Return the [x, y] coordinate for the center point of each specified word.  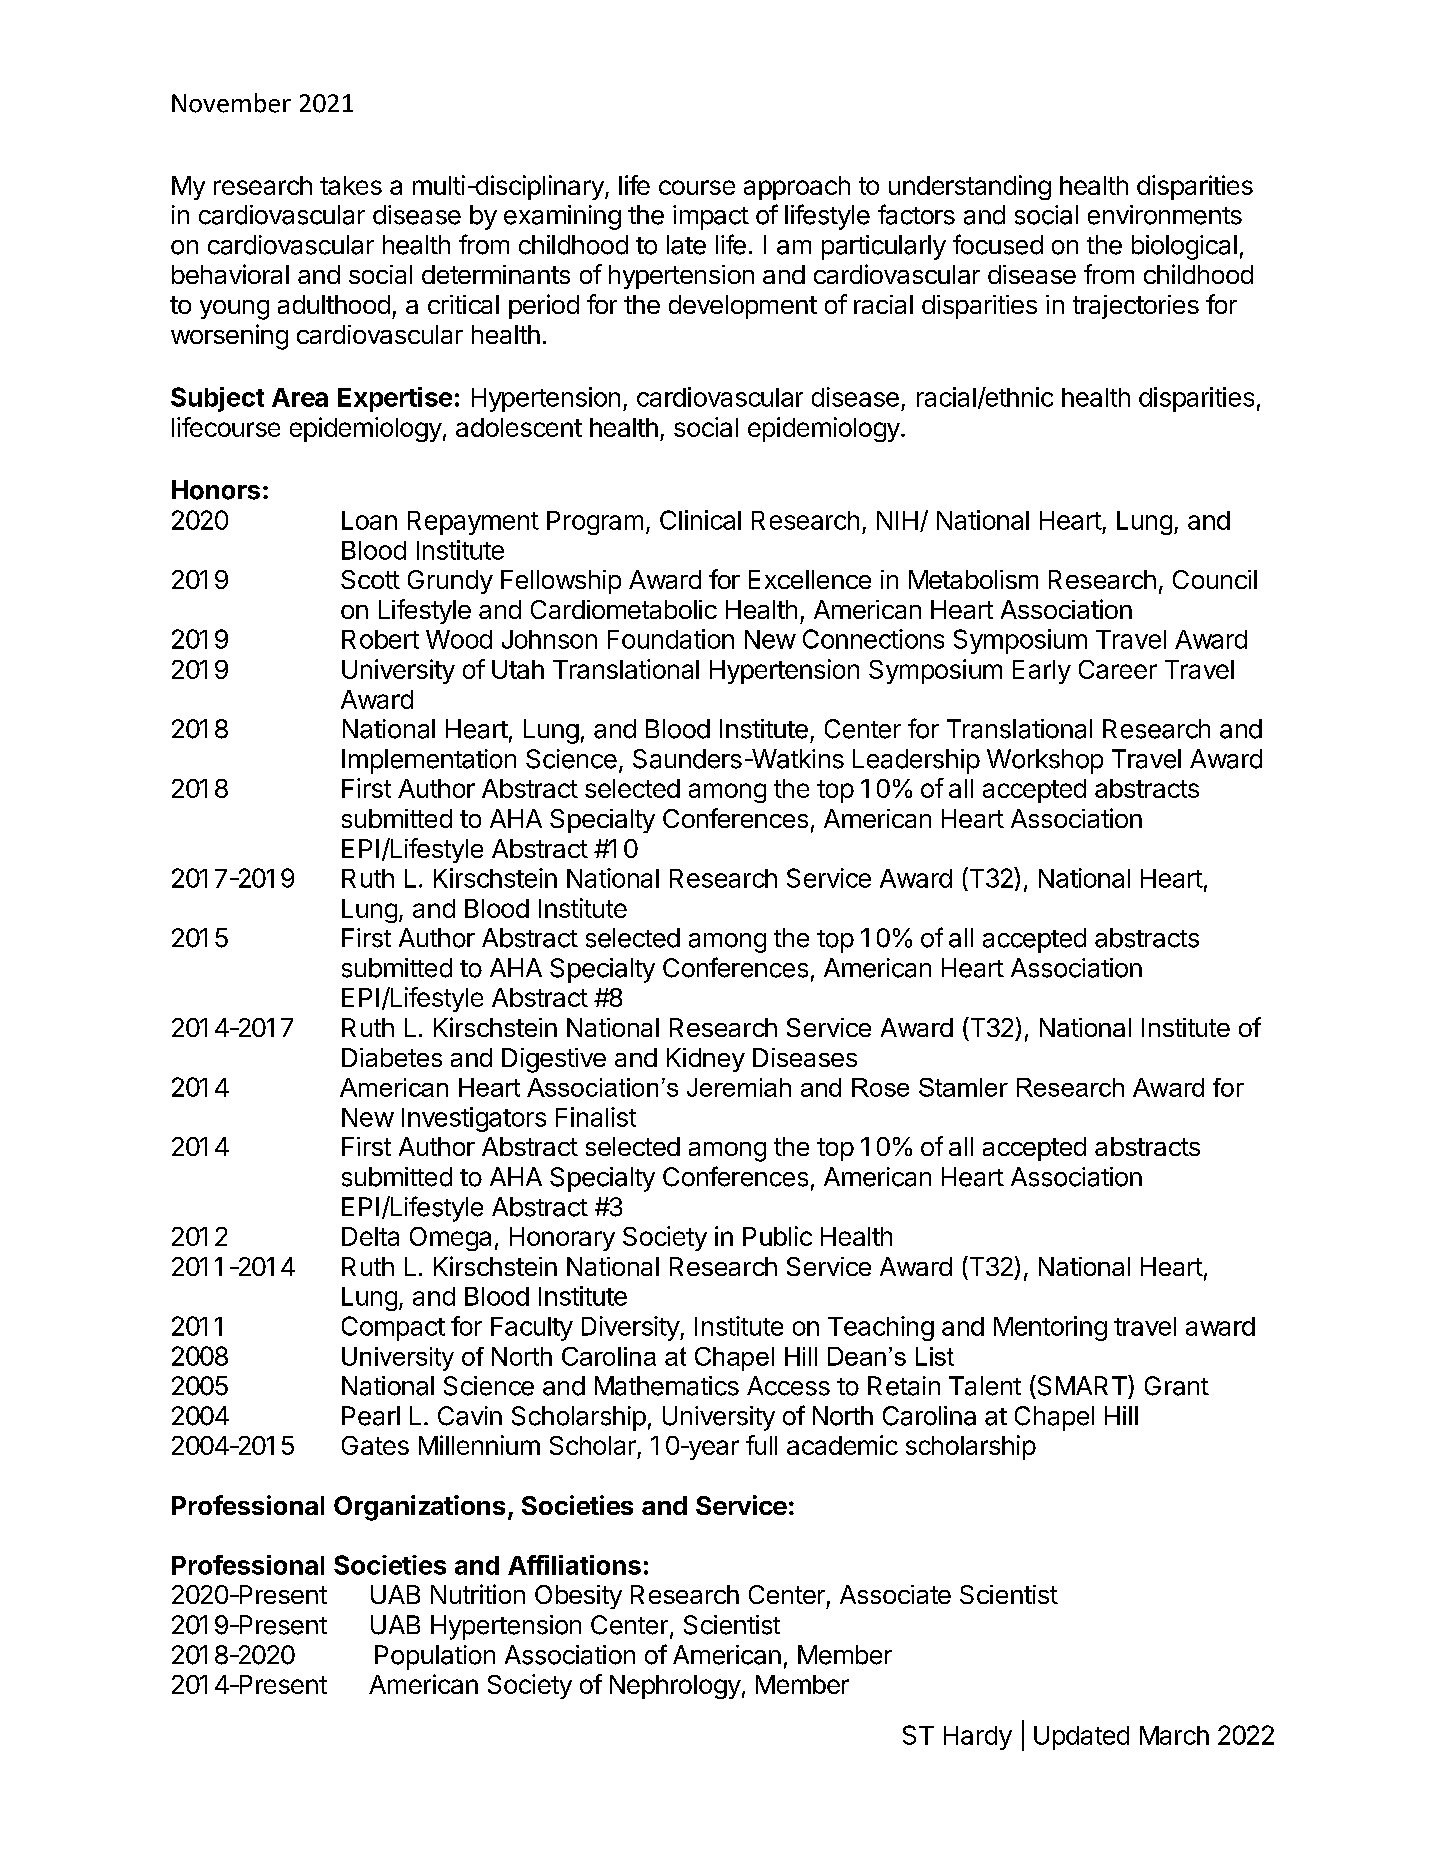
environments [1165, 215]
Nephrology [675, 1687]
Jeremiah [739, 1087]
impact [711, 217]
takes [351, 185]
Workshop [1045, 761]
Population [435, 1657]
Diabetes [392, 1057]
